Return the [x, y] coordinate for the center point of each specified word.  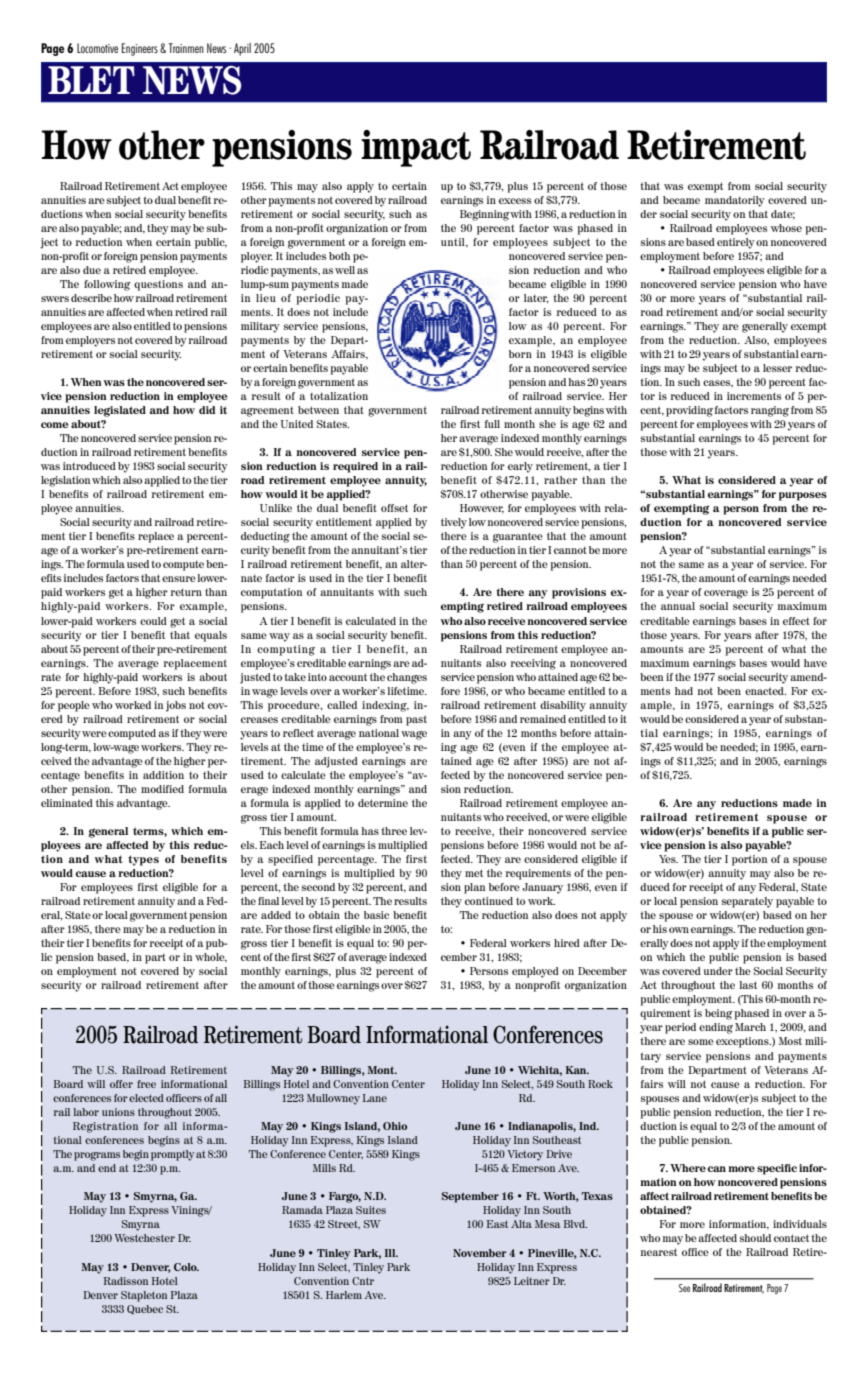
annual [678, 606]
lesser [777, 368]
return [186, 592]
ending [716, 1028]
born [520, 354]
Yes [668, 859]
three [394, 831]
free [146, 1084]
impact [416, 148]
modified [162, 789]
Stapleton [144, 1296]
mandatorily [735, 201]
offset [394, 508]
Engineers [140, 49]
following [107, 285]
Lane [375, 1098]
